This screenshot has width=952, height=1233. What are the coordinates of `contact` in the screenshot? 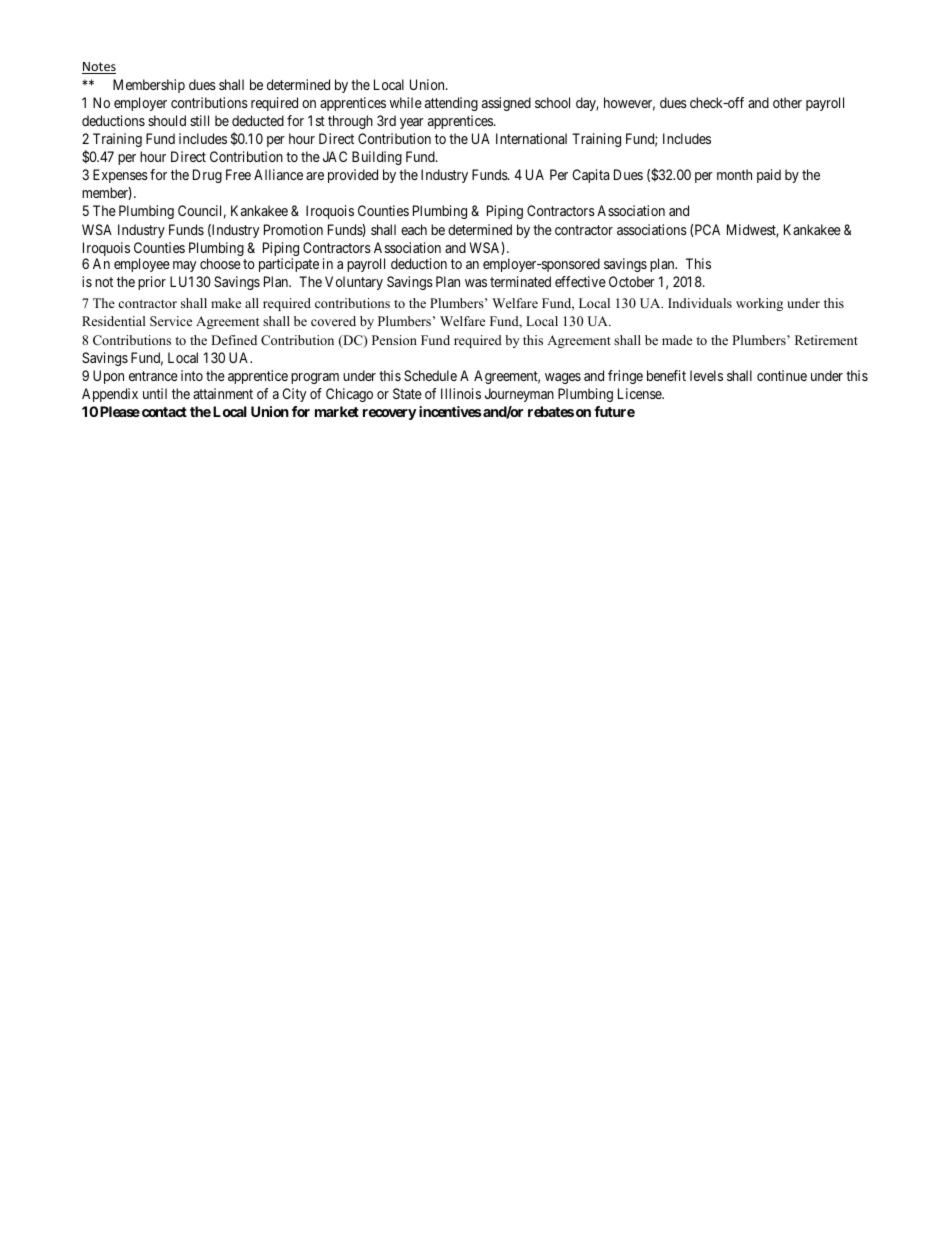 It's located at (164, 412).
